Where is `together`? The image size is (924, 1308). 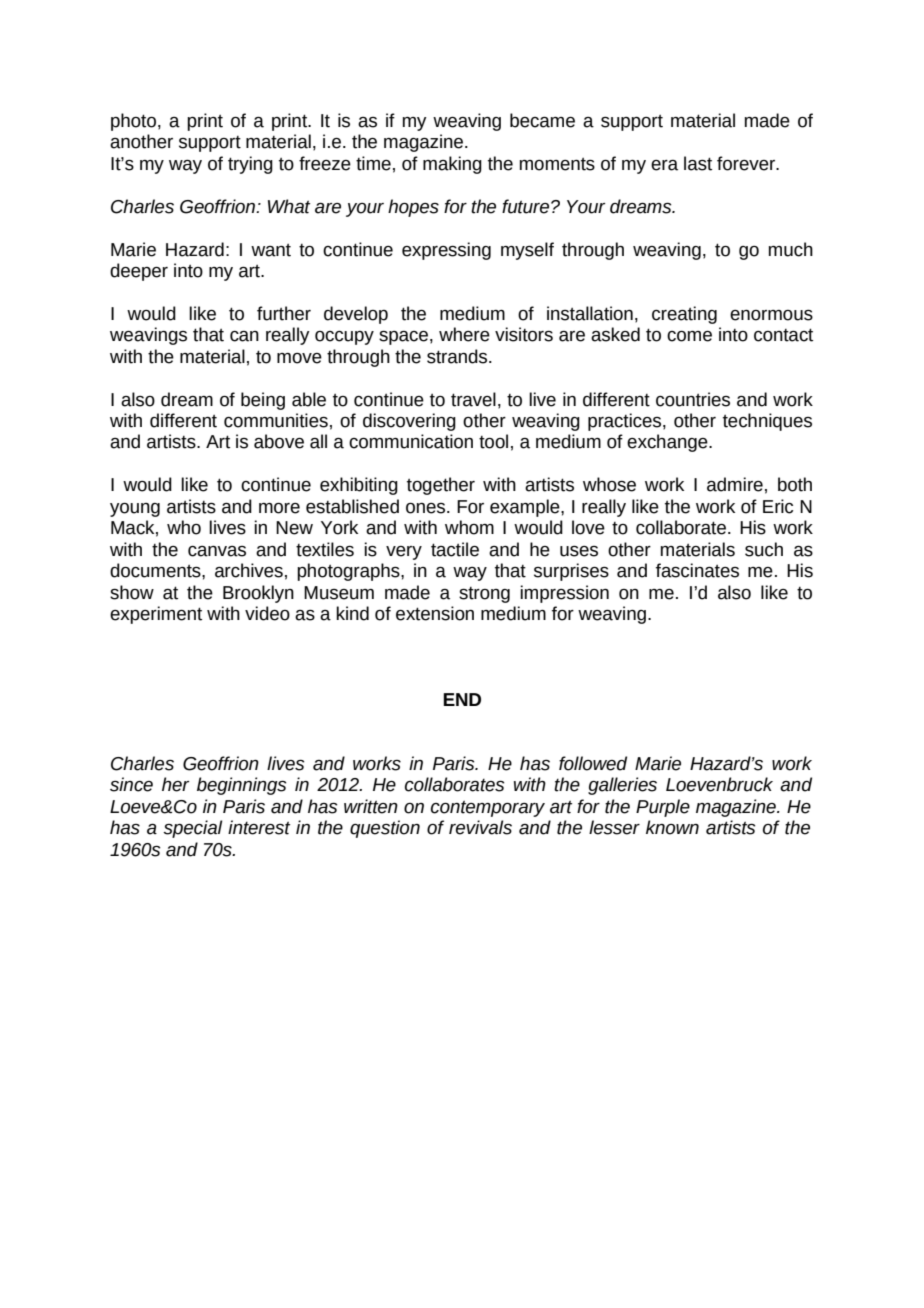
together is located at coordinates (441, 486).
